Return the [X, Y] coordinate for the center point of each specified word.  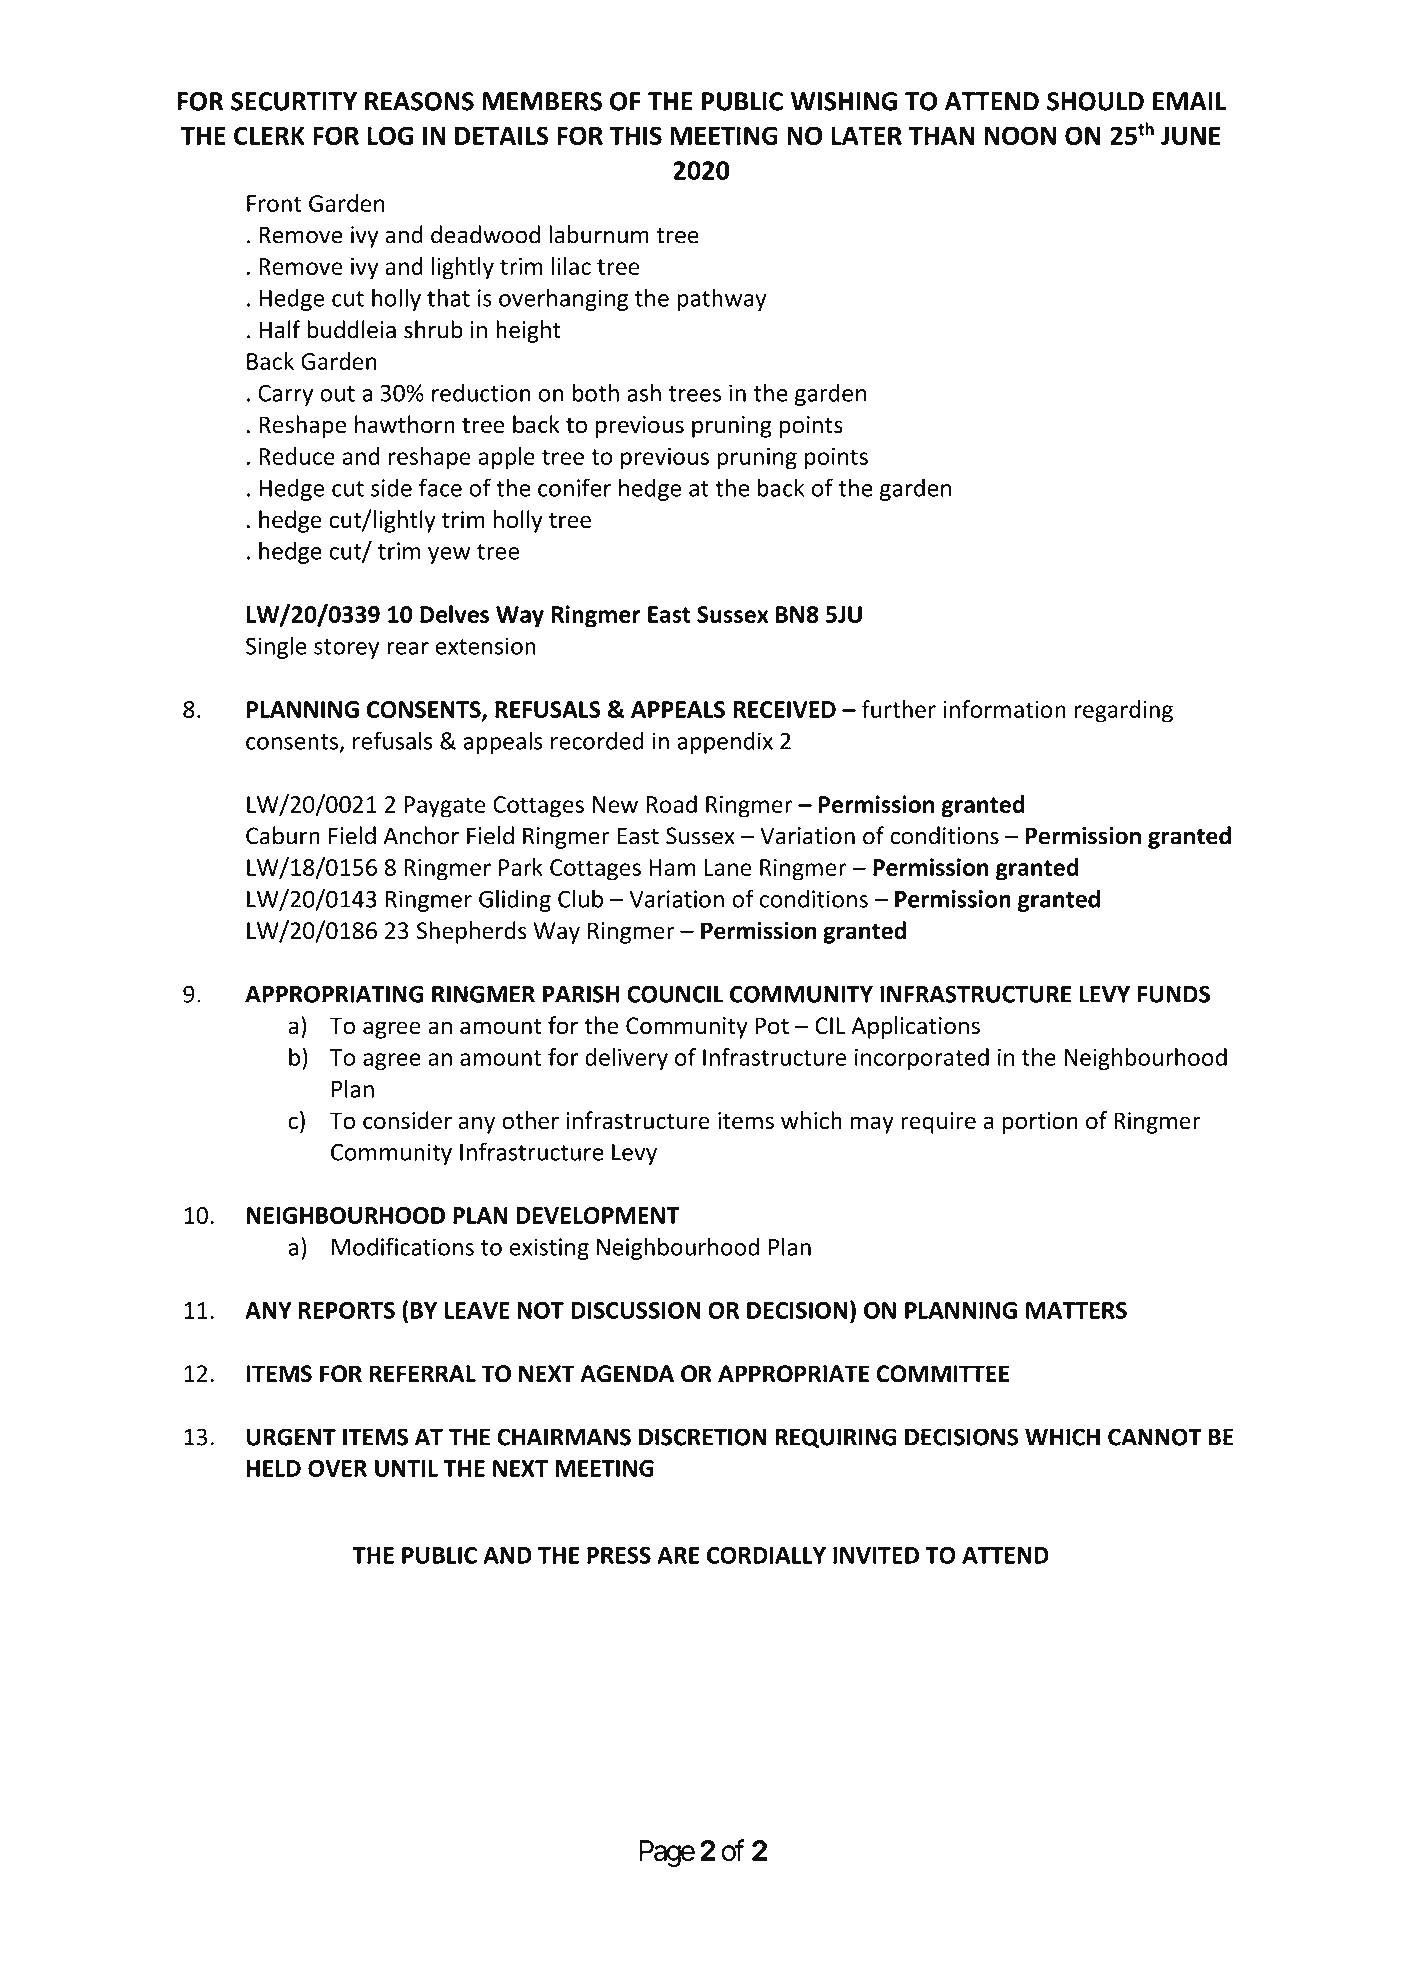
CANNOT [1155, 1437]
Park [521, 867]
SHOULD [1095, 101]
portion [1040, 1123]
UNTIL [406, 1468]
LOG [390, 135]
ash [644, 392]
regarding [1124, 711]
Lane [728, 867]
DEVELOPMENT [598, 1215]
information [1005, 709]
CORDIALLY [766, 1555]
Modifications [403, 1246]
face [440, 487]
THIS [636, 135]
